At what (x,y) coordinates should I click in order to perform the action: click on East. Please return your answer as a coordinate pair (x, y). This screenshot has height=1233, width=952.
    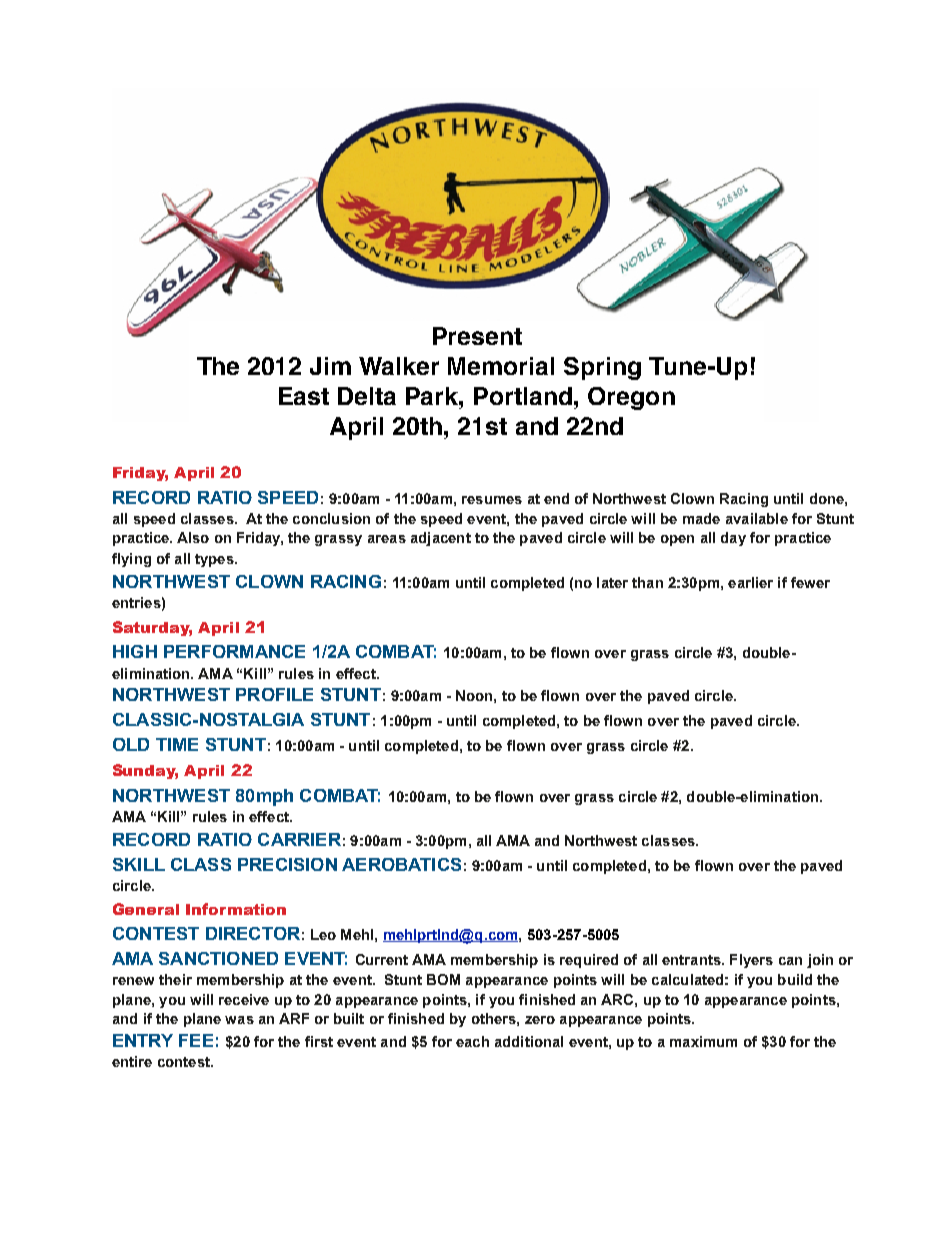
    Looking at the image, I should click on (304, 396).
